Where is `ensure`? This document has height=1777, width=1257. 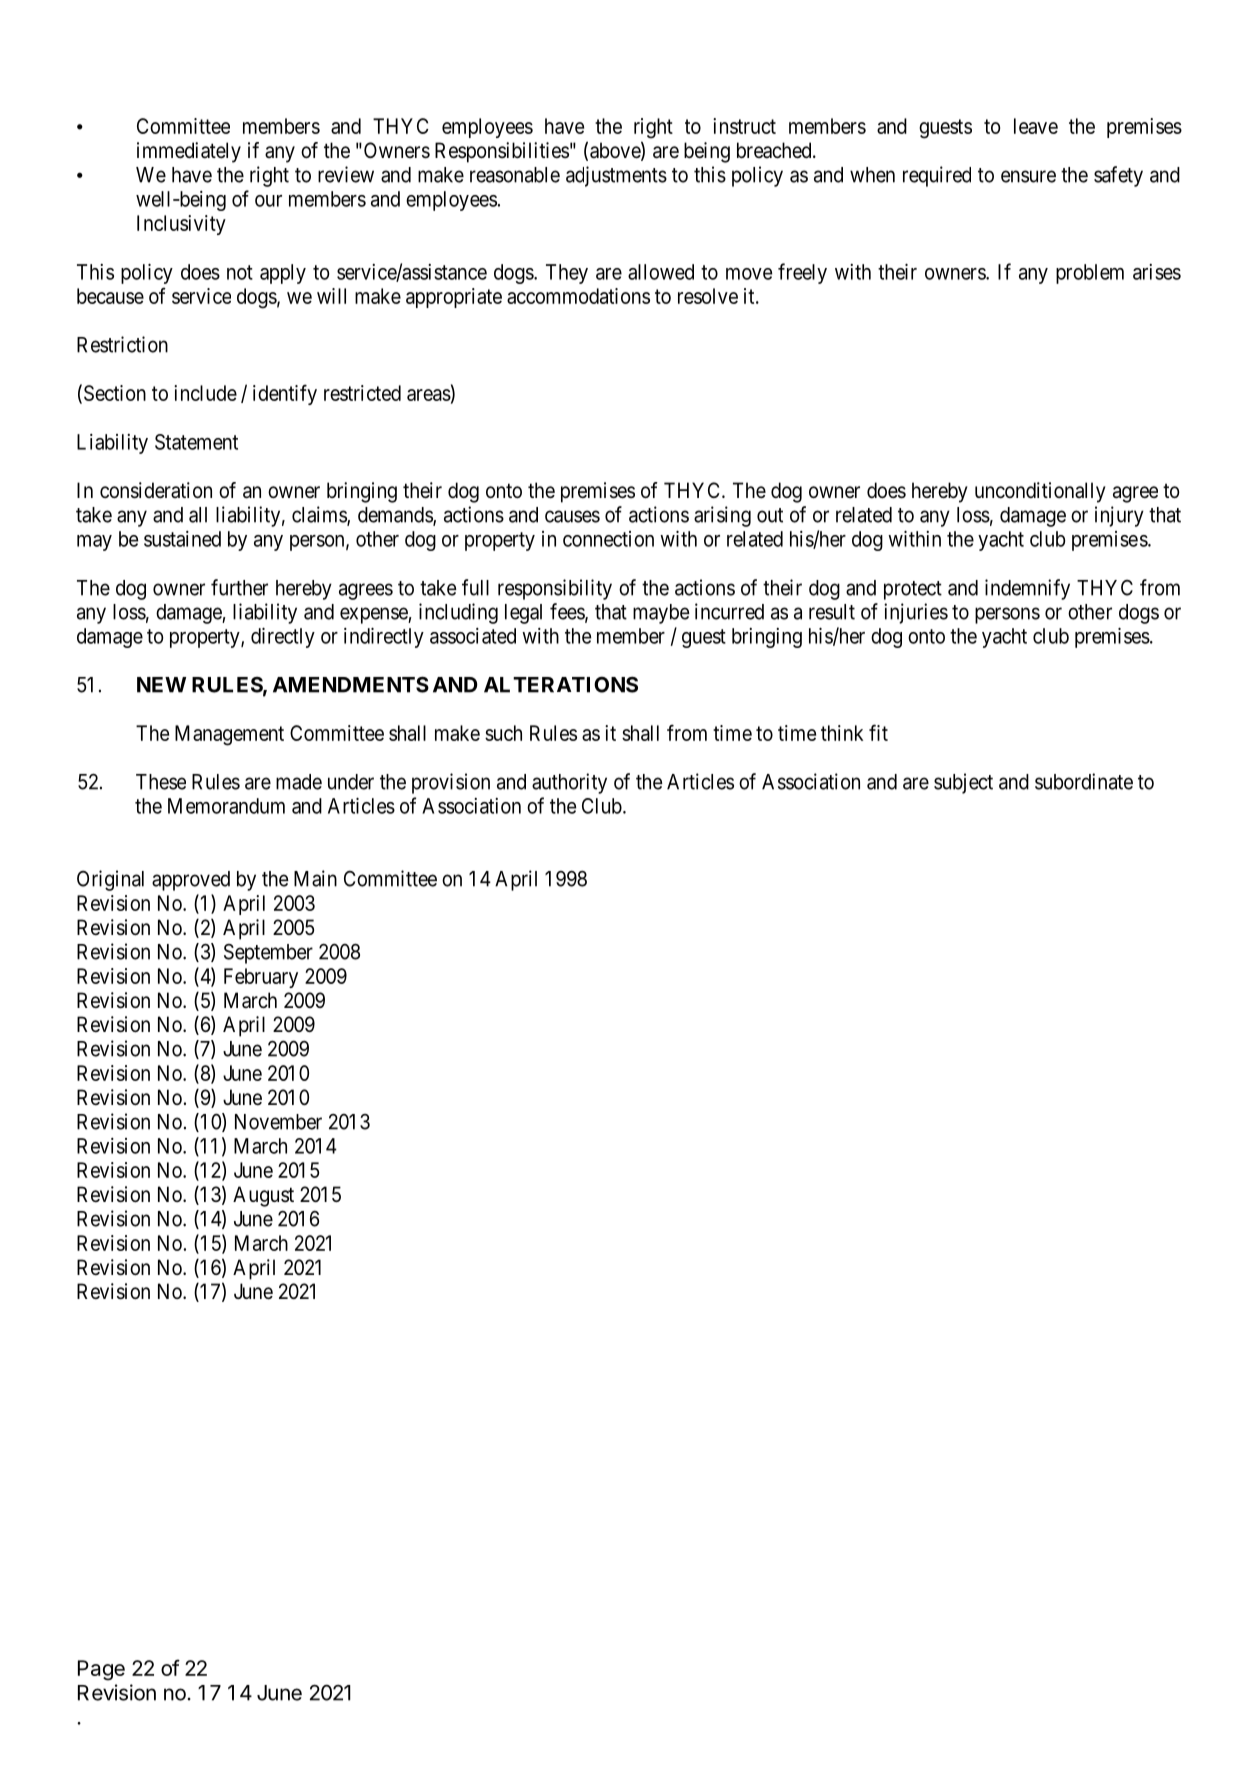
ensure is located at coordinates (1028, 176).
